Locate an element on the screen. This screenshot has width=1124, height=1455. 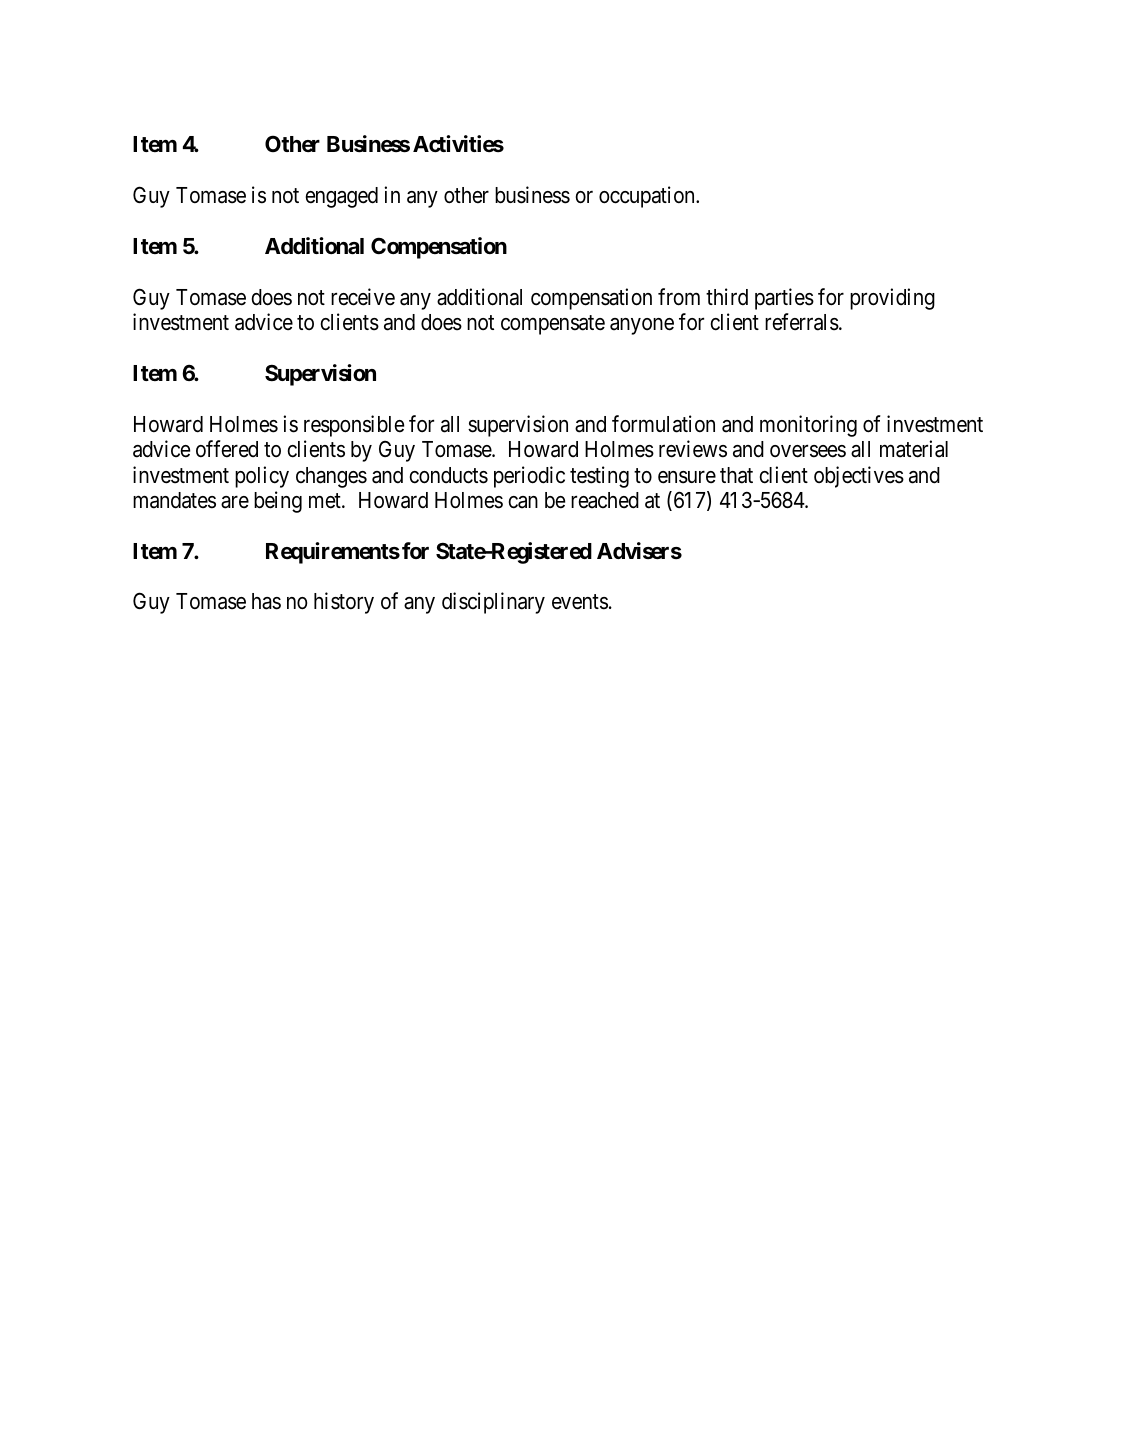
receive is located at coordinates (363, 297).
